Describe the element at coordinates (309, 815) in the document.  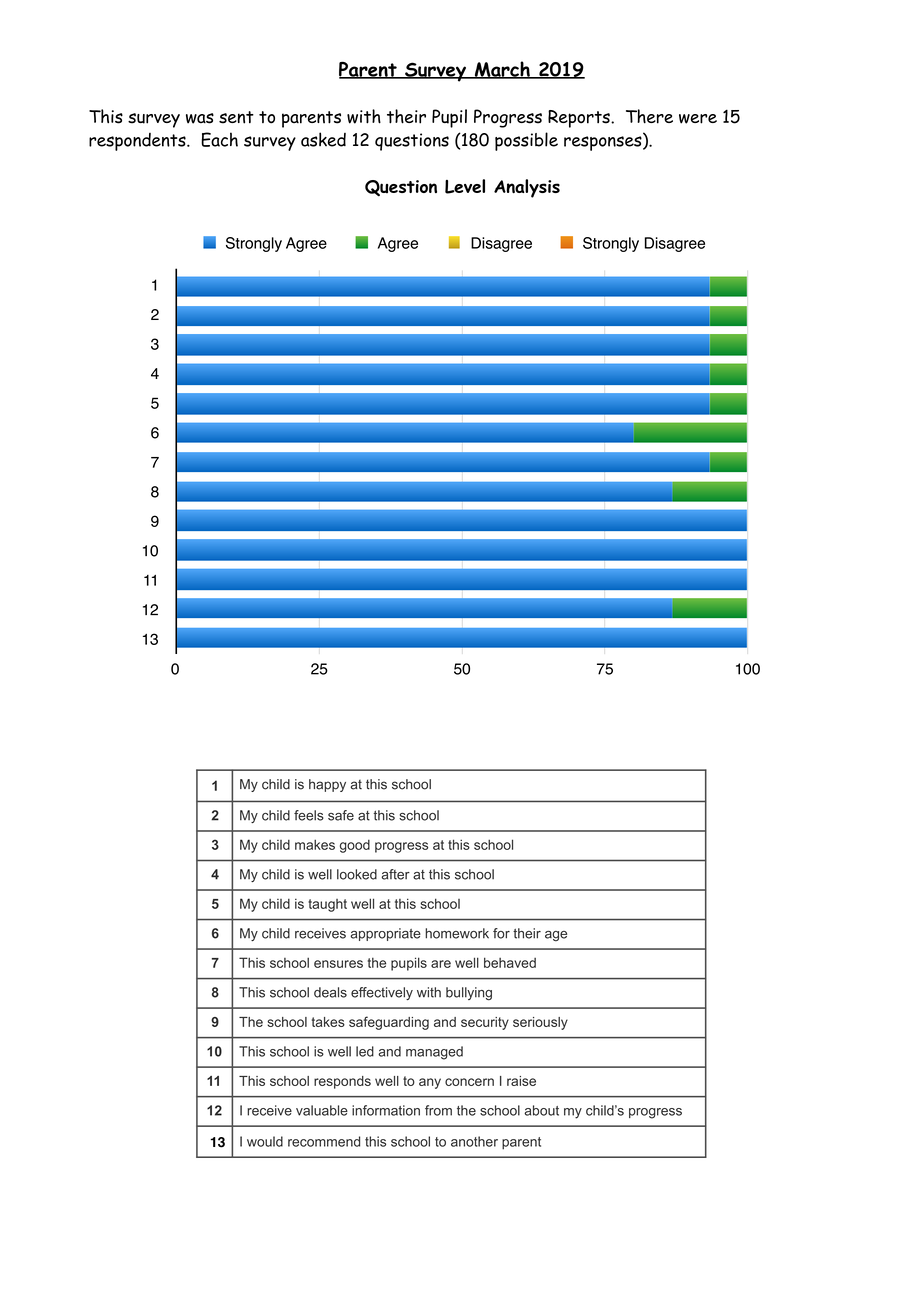
I see `feels` at that location.
